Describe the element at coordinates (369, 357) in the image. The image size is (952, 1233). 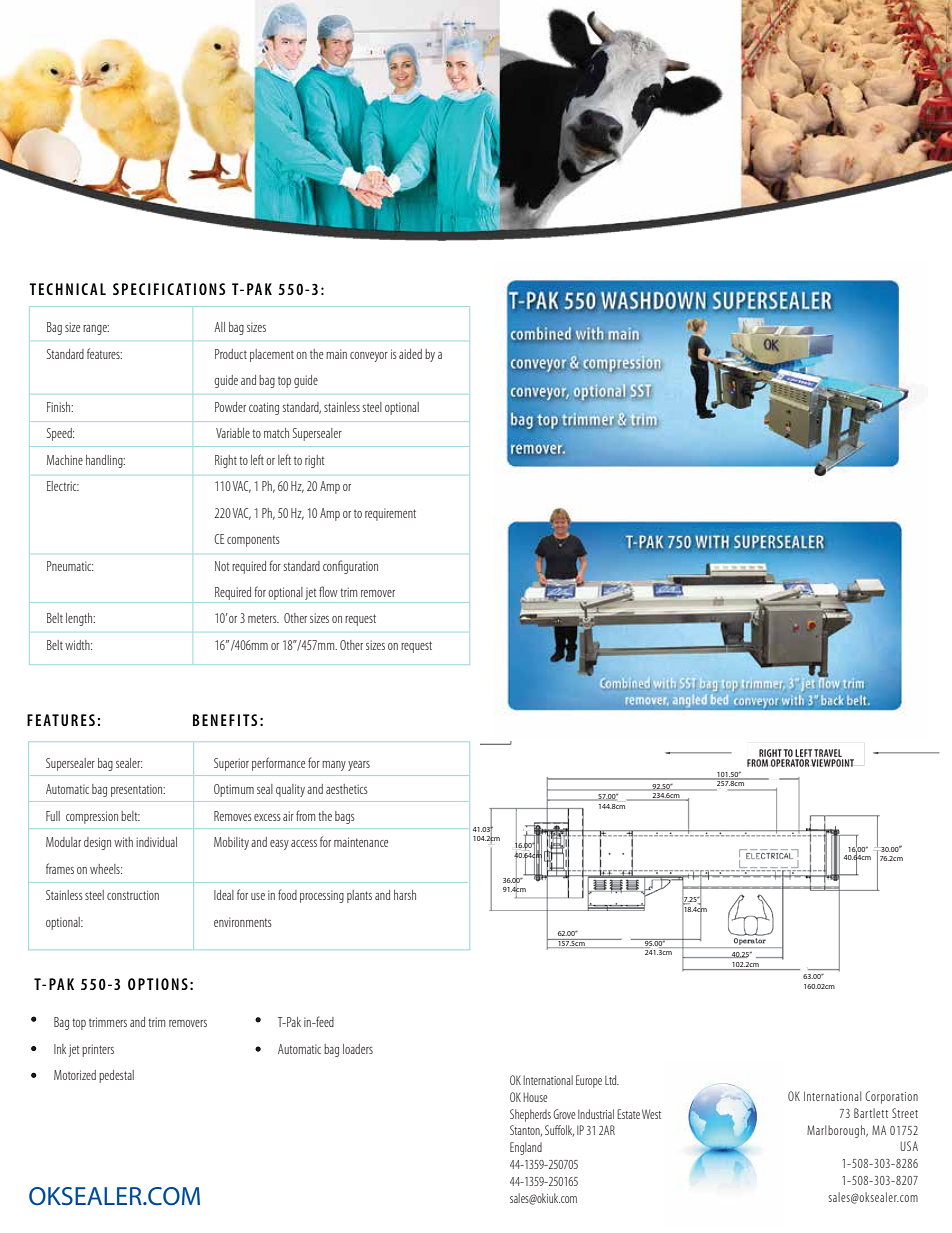
I see `conveyor` at that location.
